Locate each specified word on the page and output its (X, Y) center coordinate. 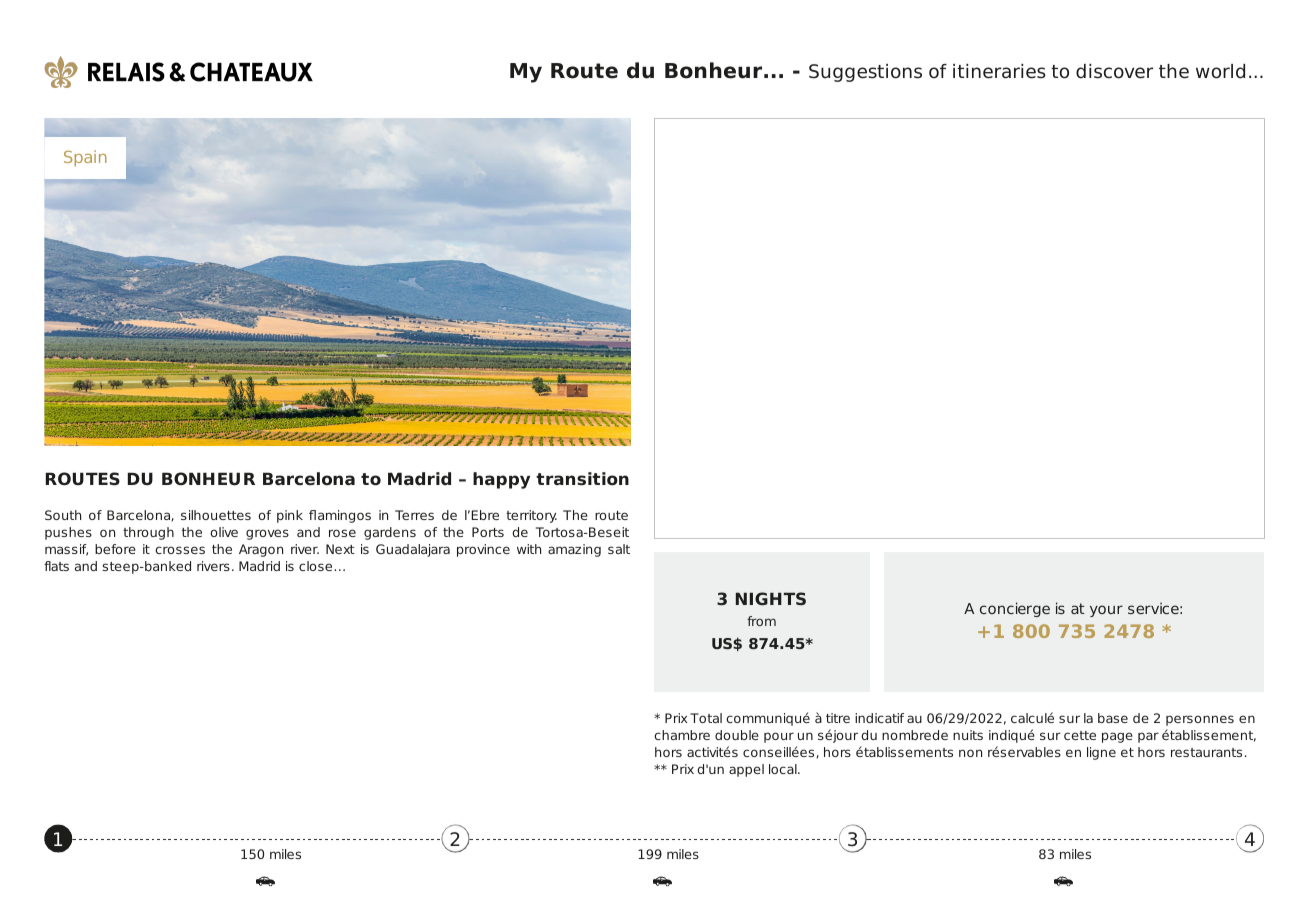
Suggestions (865, 73)
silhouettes (216, 515)
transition (582, 479)
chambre (682, 735)
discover (1114, 71)
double (737, 735)
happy (501, 480)
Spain (85, 158)
